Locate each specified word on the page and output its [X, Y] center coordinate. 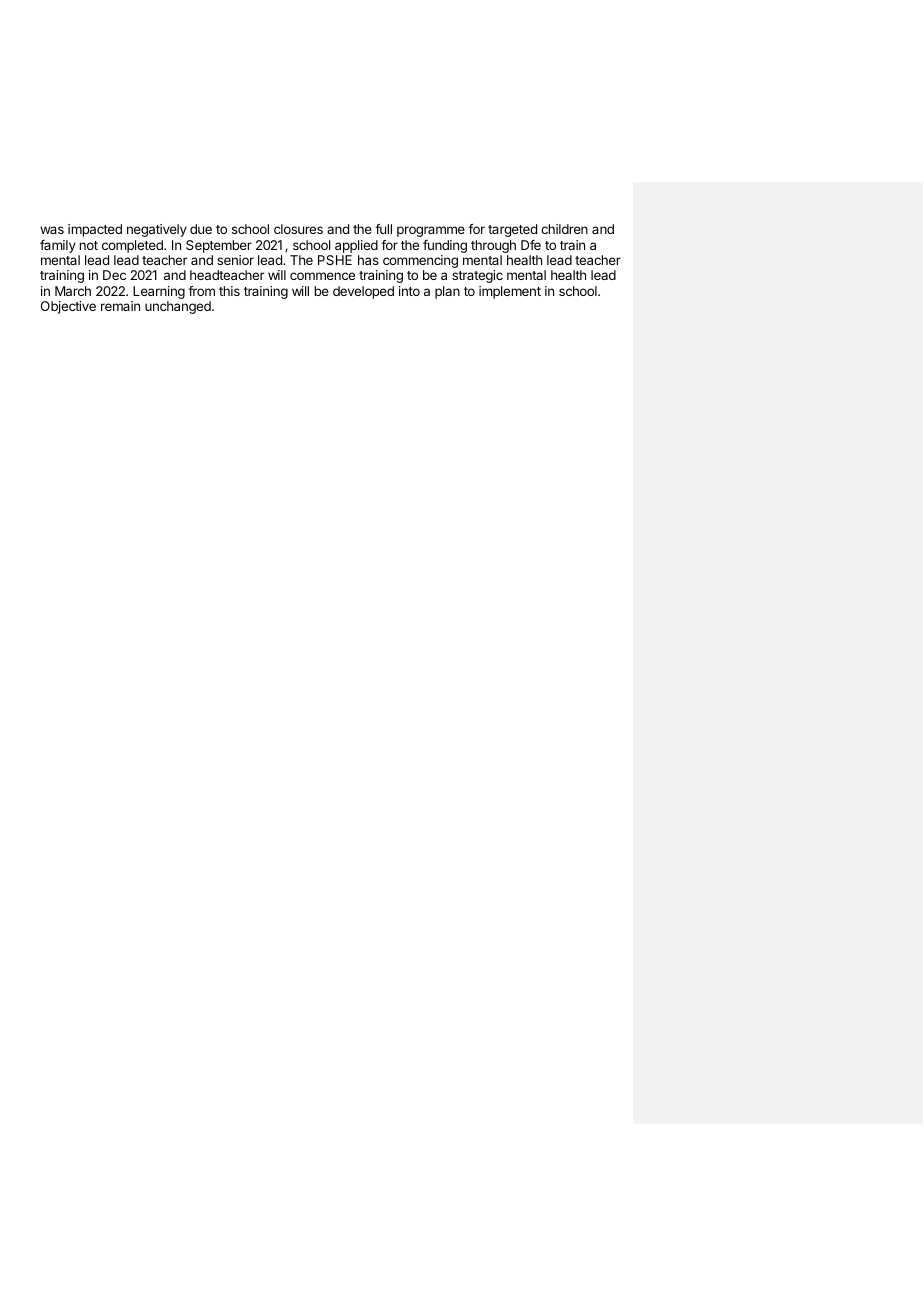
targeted [512, 230]
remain [120, 306]
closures [298, 229]
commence [322, 276]
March [73, 291]
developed [363, 292]
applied [356, 246]
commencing [420, 263]
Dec [114, 275]
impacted [95, 230]
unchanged [179, 307]
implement [510, 292]
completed [133, 246]
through [493, 246]
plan [447, 292]
